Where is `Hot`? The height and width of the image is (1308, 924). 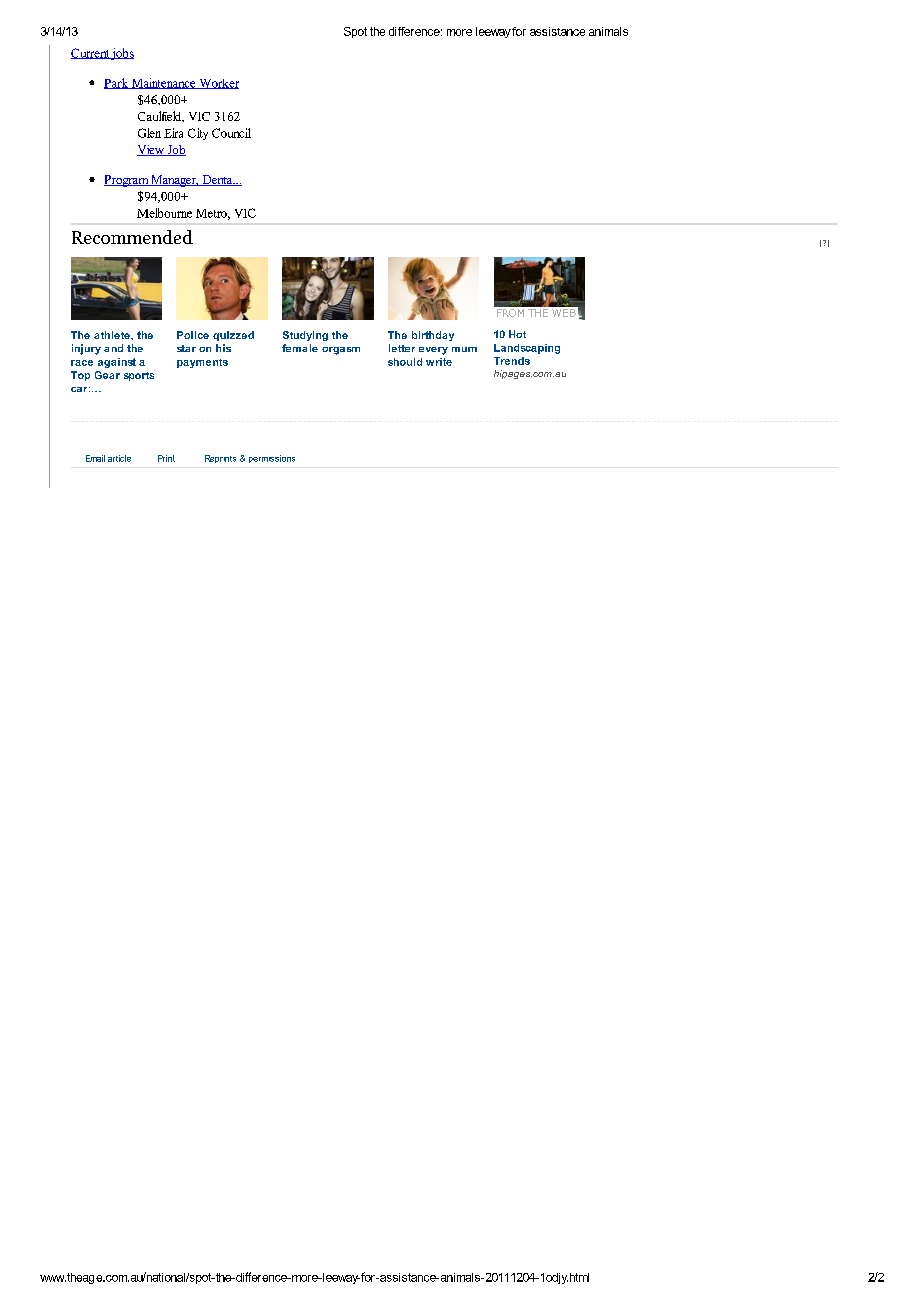
Hot is located at coordinates (517, 334).
